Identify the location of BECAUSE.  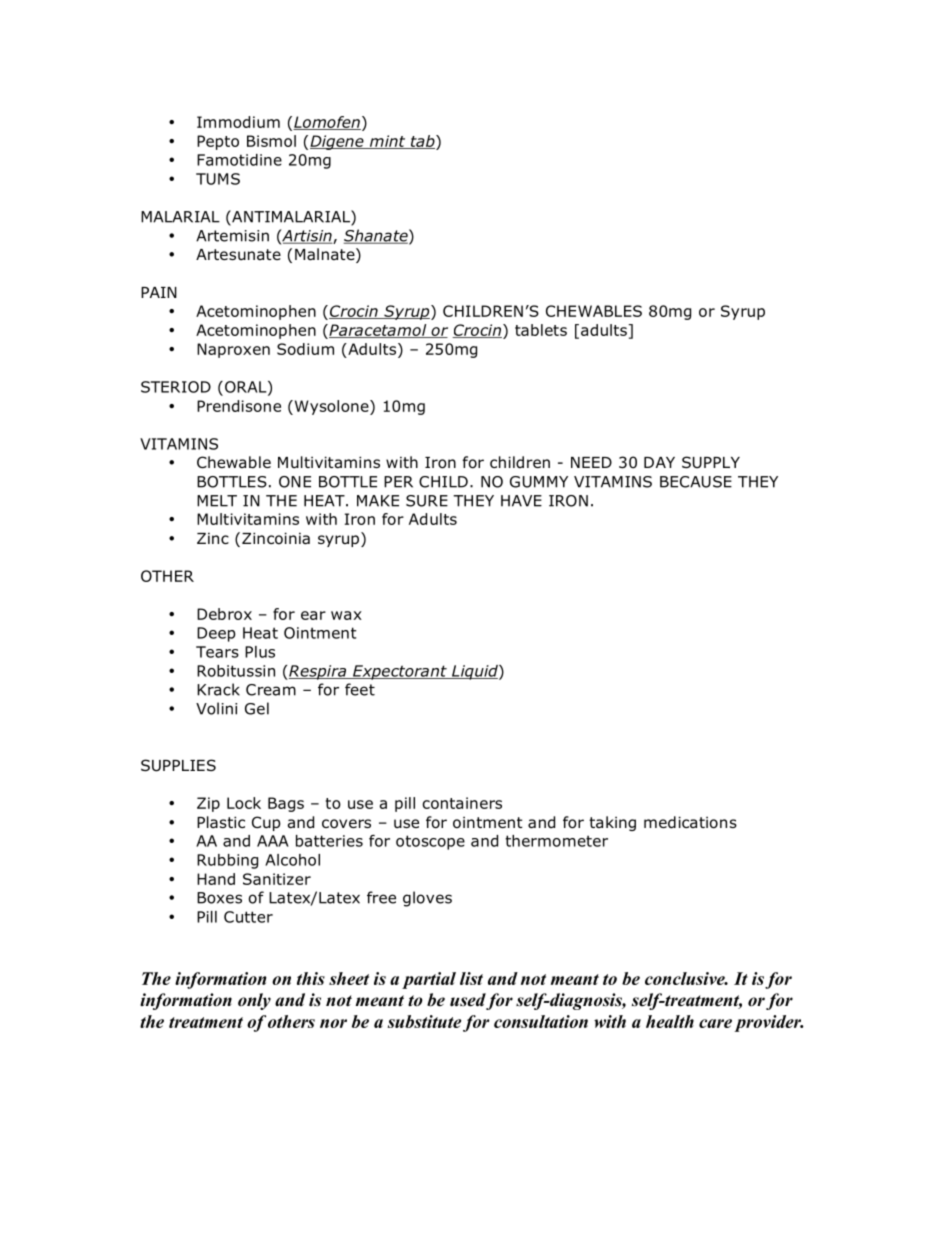
(696, 482).
